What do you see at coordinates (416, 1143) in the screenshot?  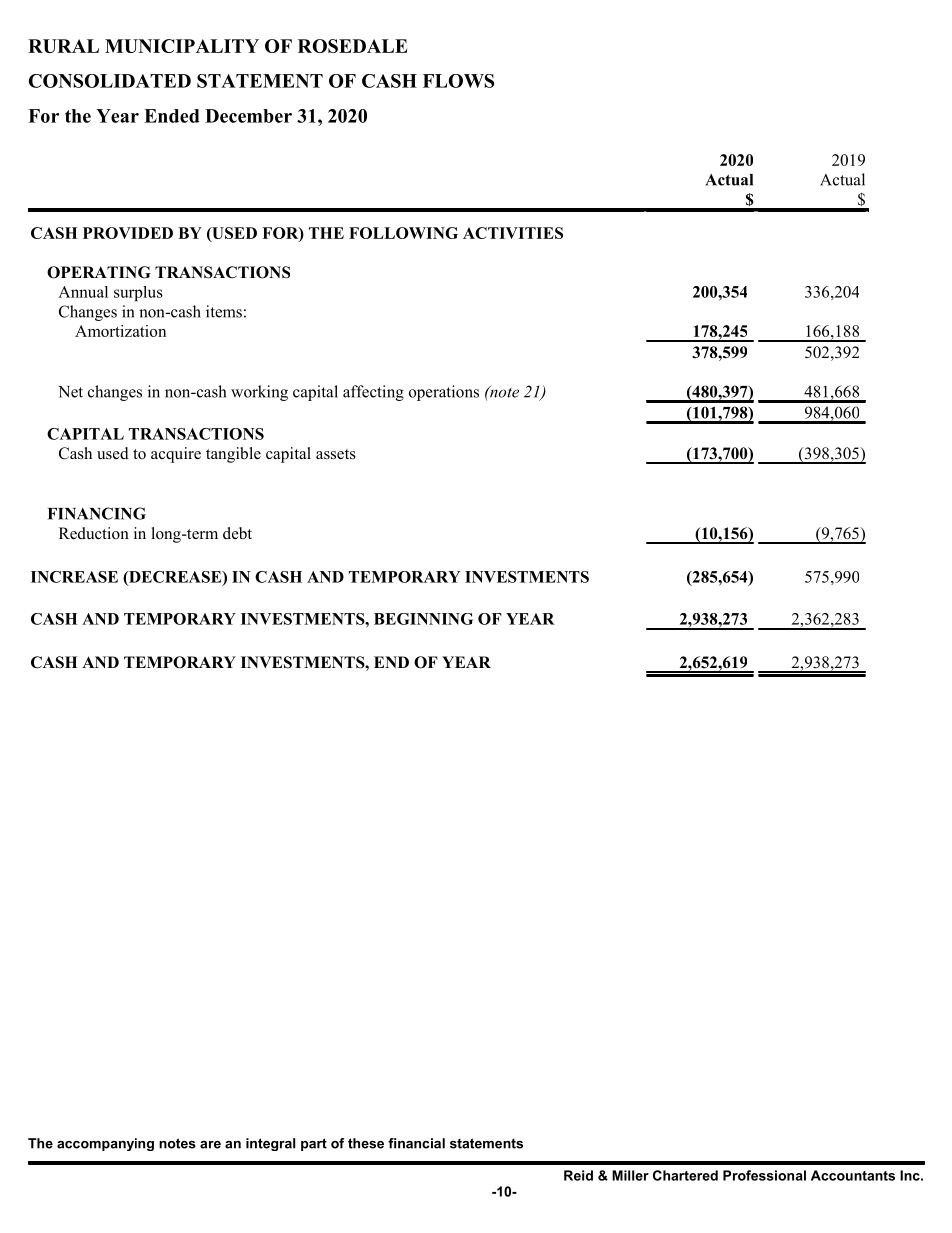 I see `financial` at bounding box center [416, 1143].
